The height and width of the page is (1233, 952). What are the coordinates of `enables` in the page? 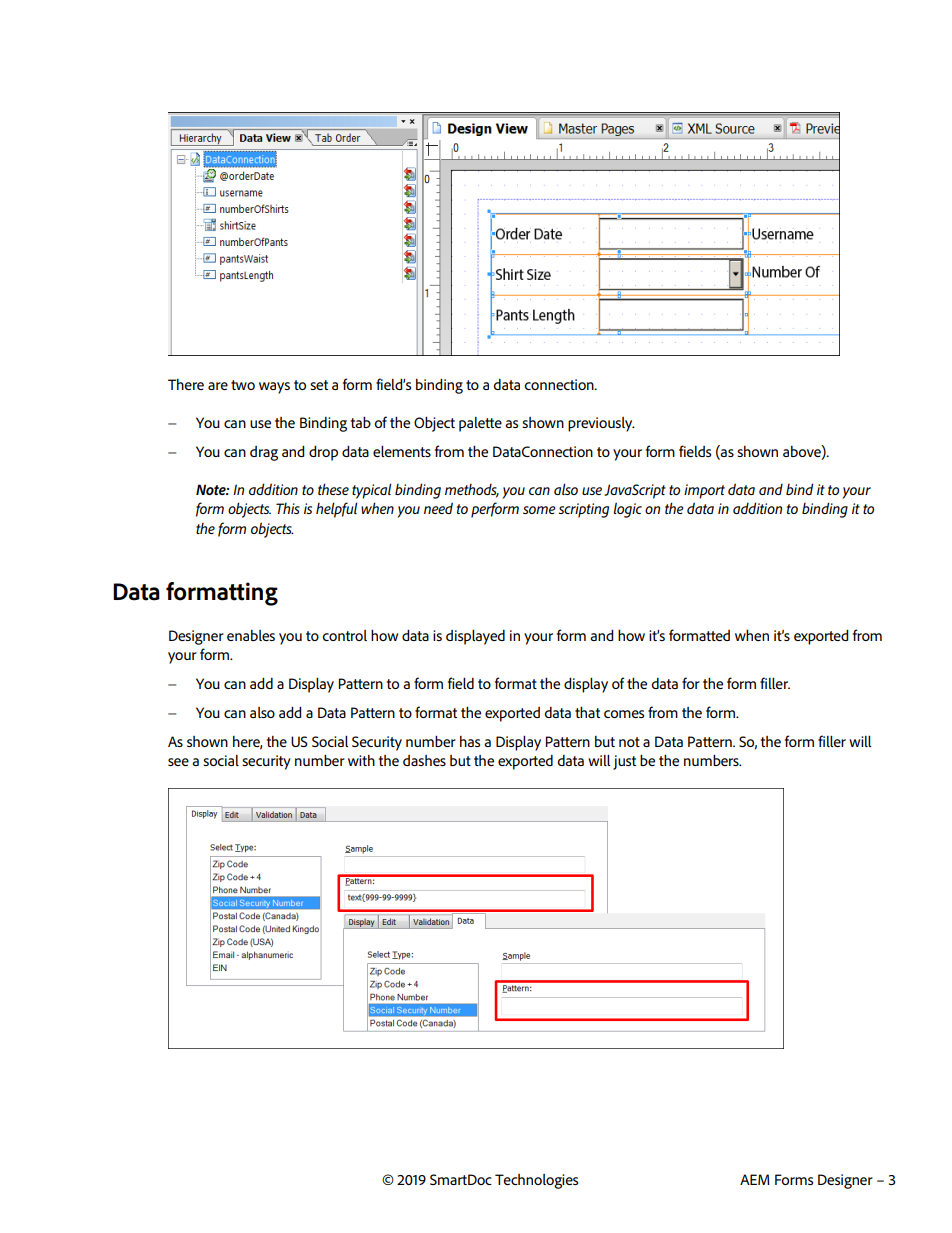 It's located at (251, 635).
